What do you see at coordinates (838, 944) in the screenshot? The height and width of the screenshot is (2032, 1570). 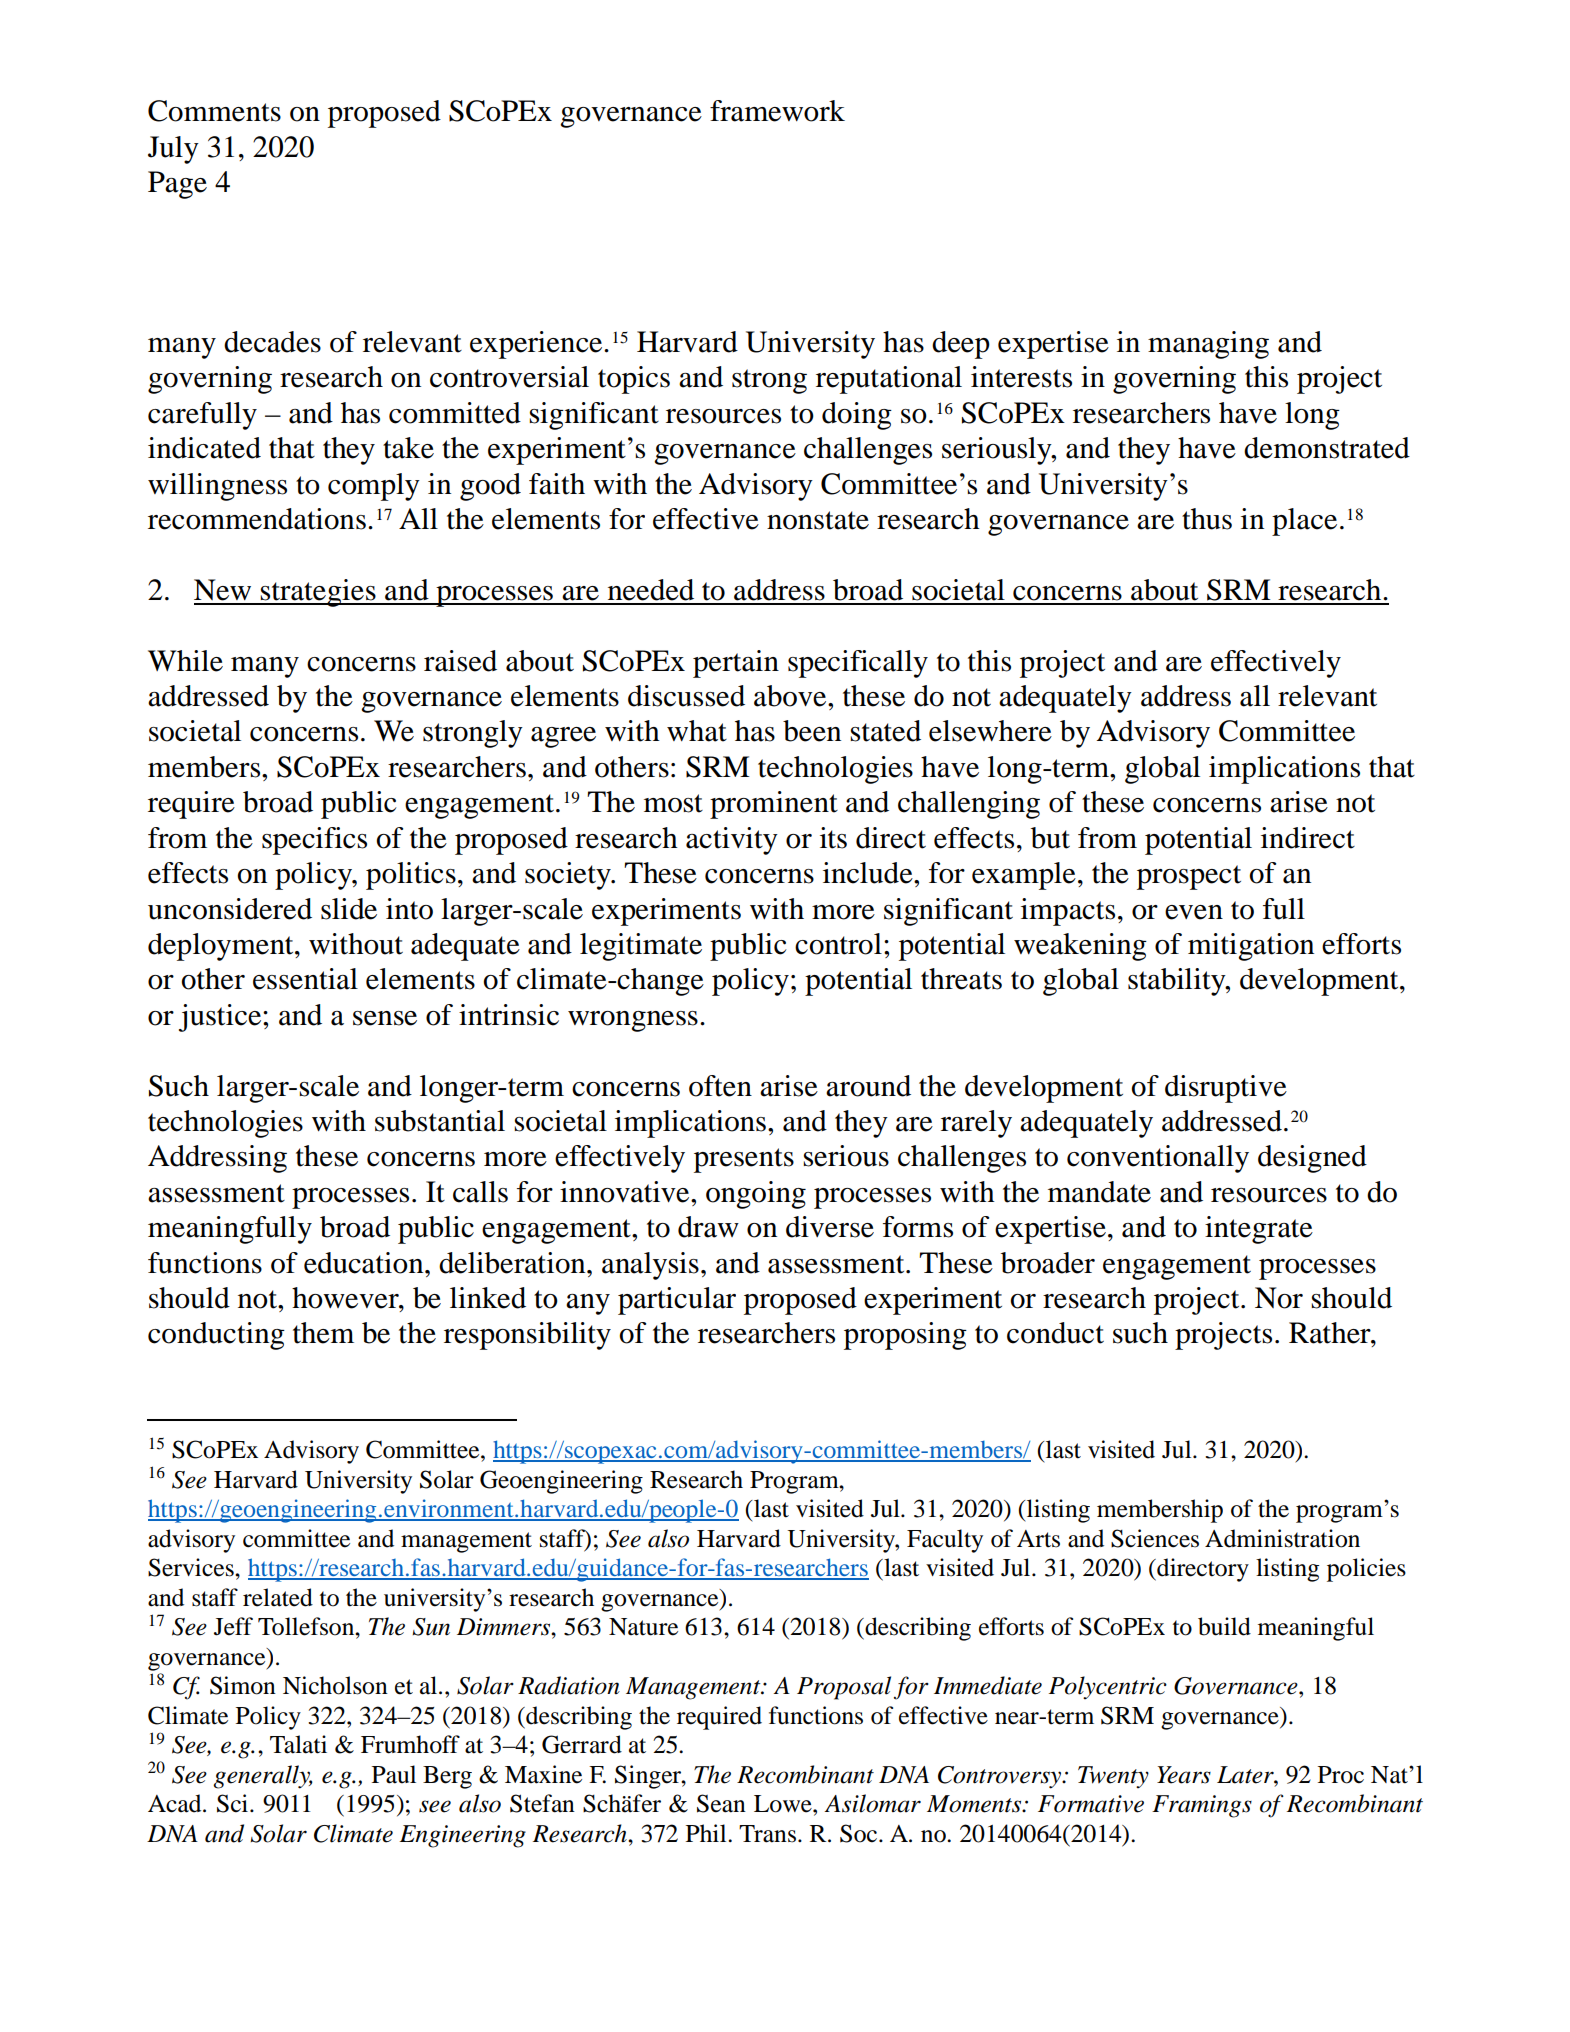 I see `control` at bounding box center [838, 944].
